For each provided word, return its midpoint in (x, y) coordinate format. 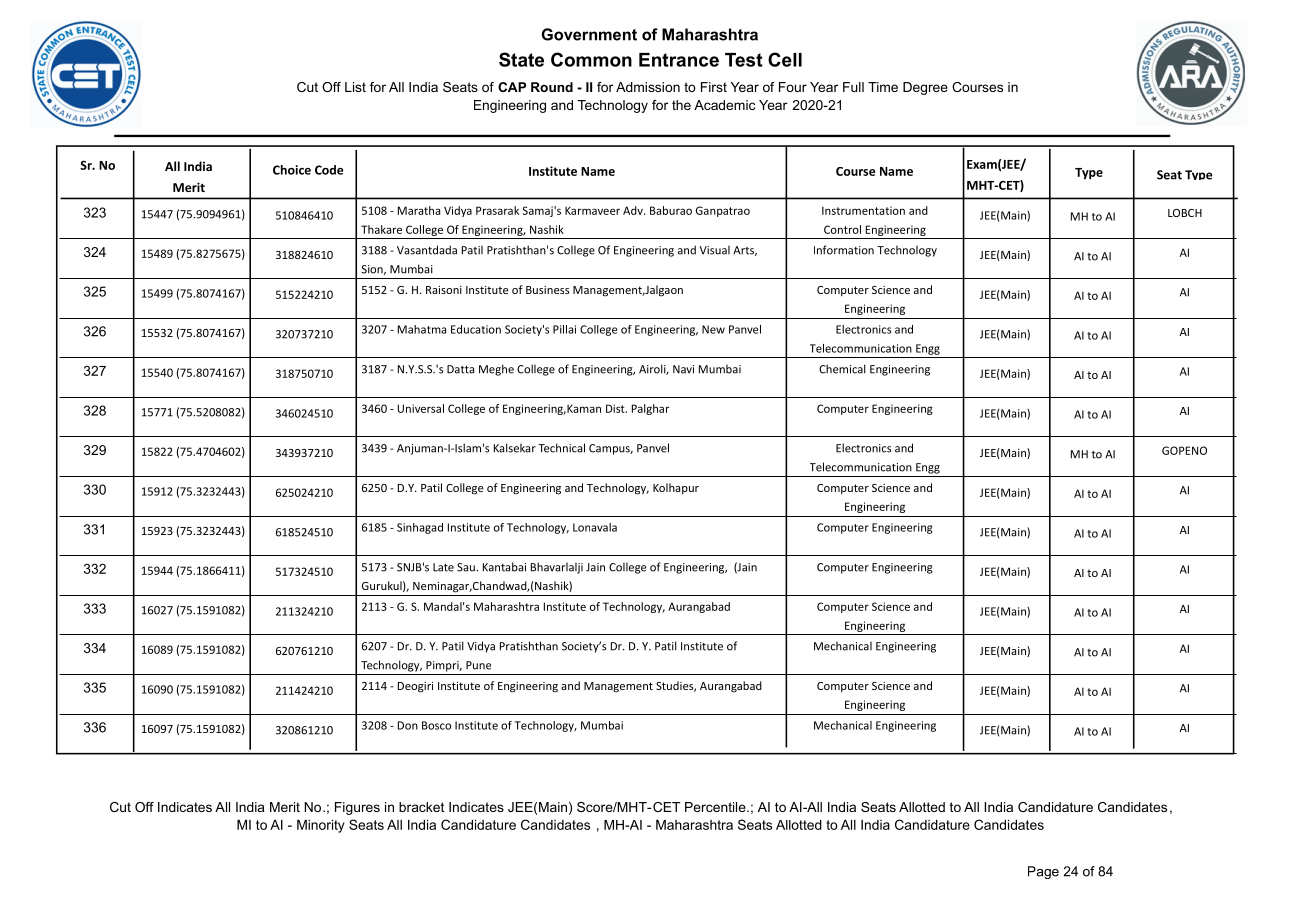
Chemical (842, 369)
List (355, 87)
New (713, 329)
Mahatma (422, 329)
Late (443, 567)
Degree (925, 88)
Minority (321, 826)
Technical (561, 448)
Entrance (679, 60)
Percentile (716, 807)
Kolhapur (676, 489)
